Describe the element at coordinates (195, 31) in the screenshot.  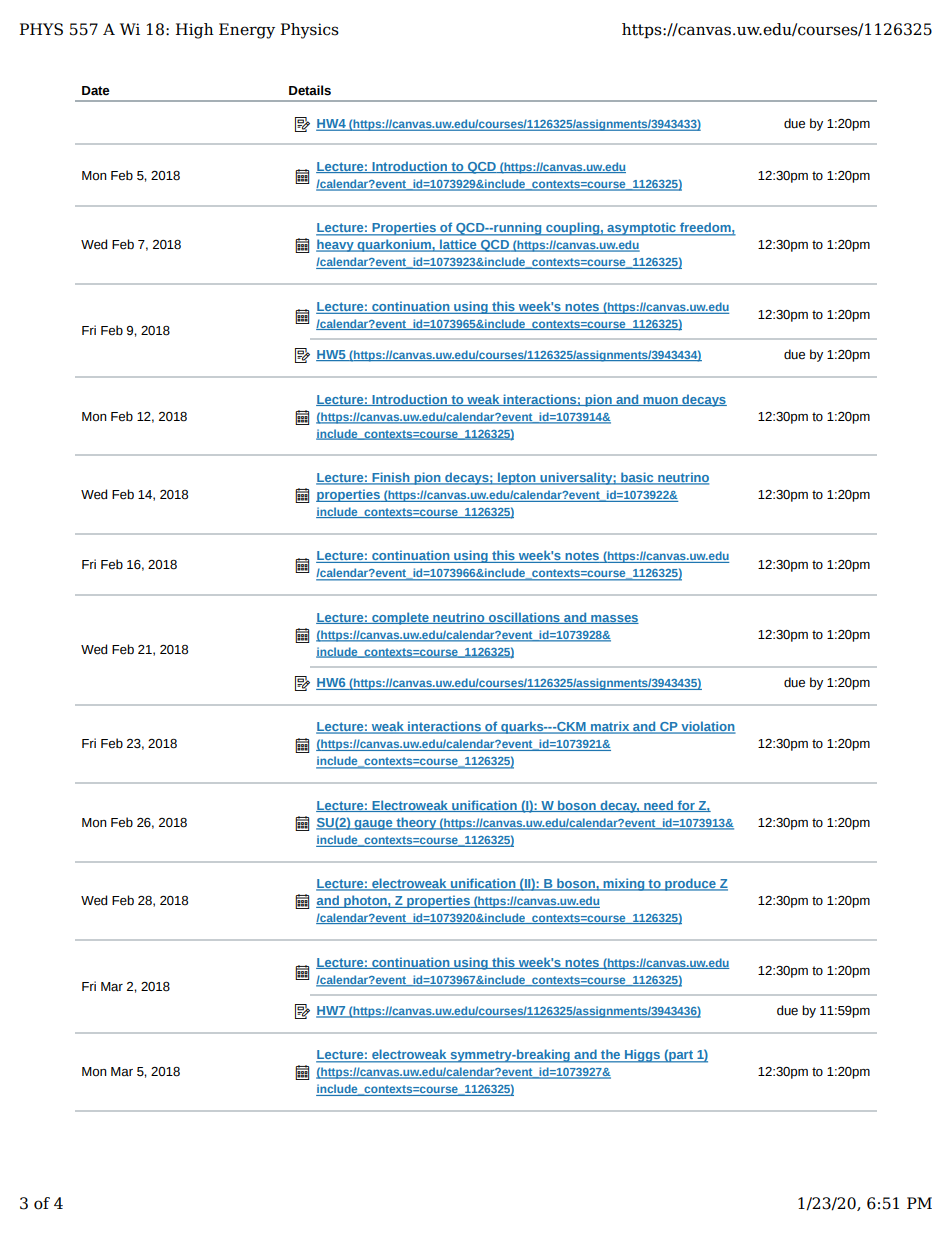
I see `High` at that location.
